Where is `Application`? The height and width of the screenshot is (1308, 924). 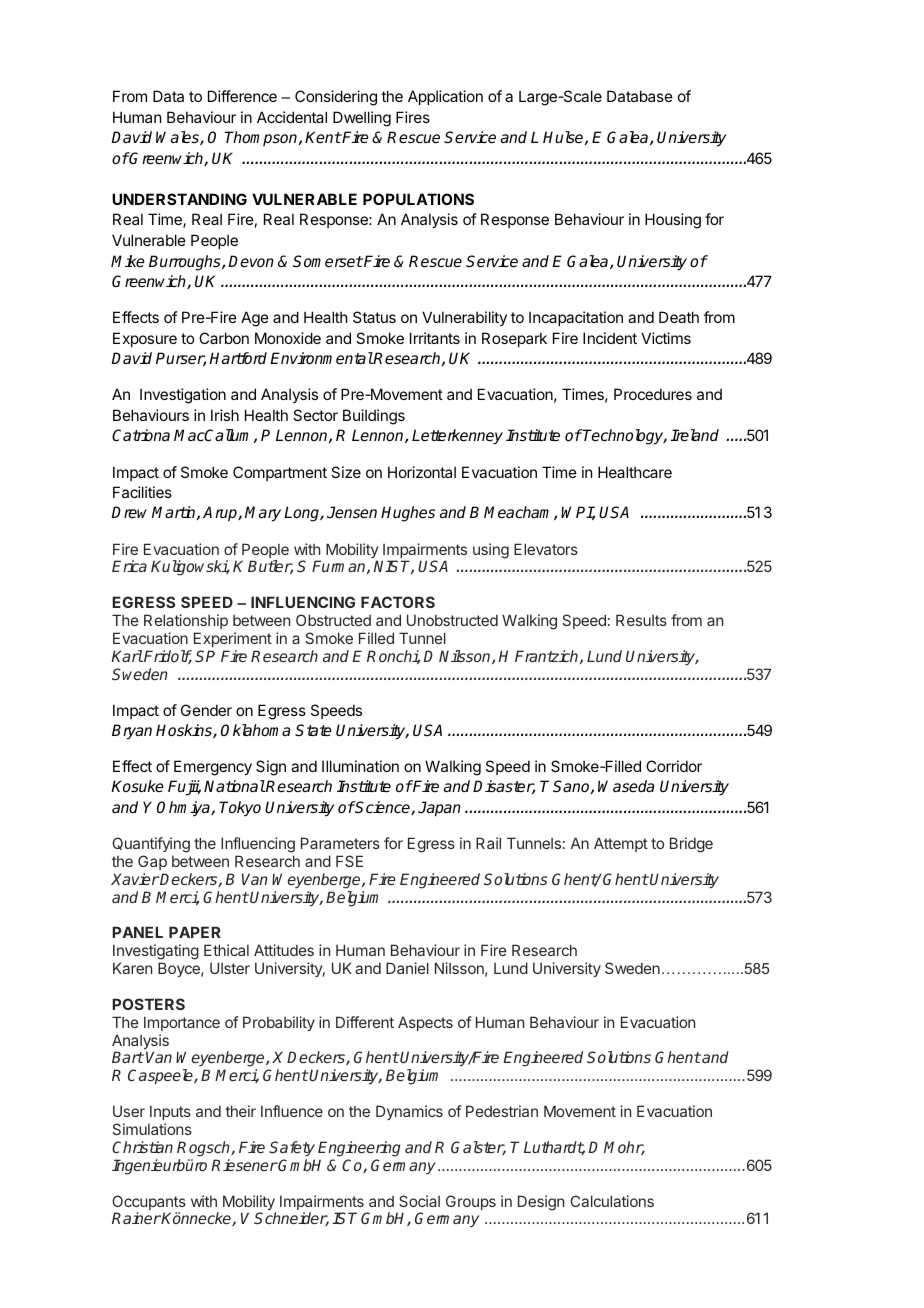 Application is located at coordinates (445, 97).
